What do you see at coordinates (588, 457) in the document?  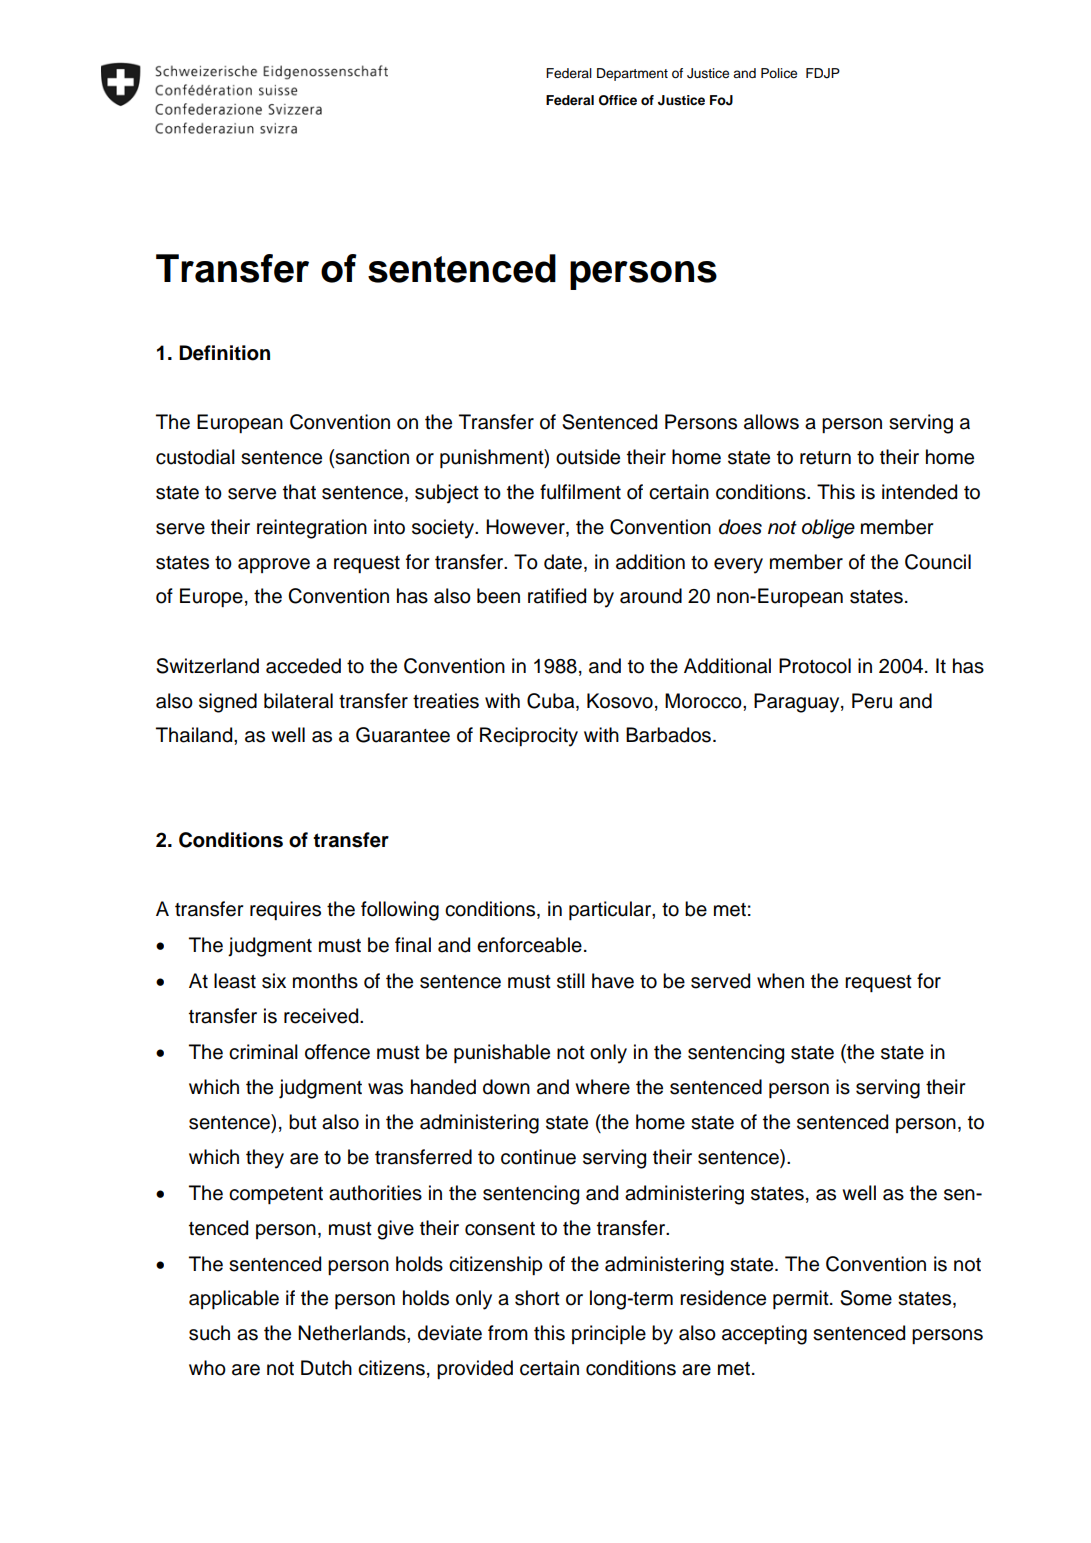 I see `outside` at bounding box center [588, 457].
